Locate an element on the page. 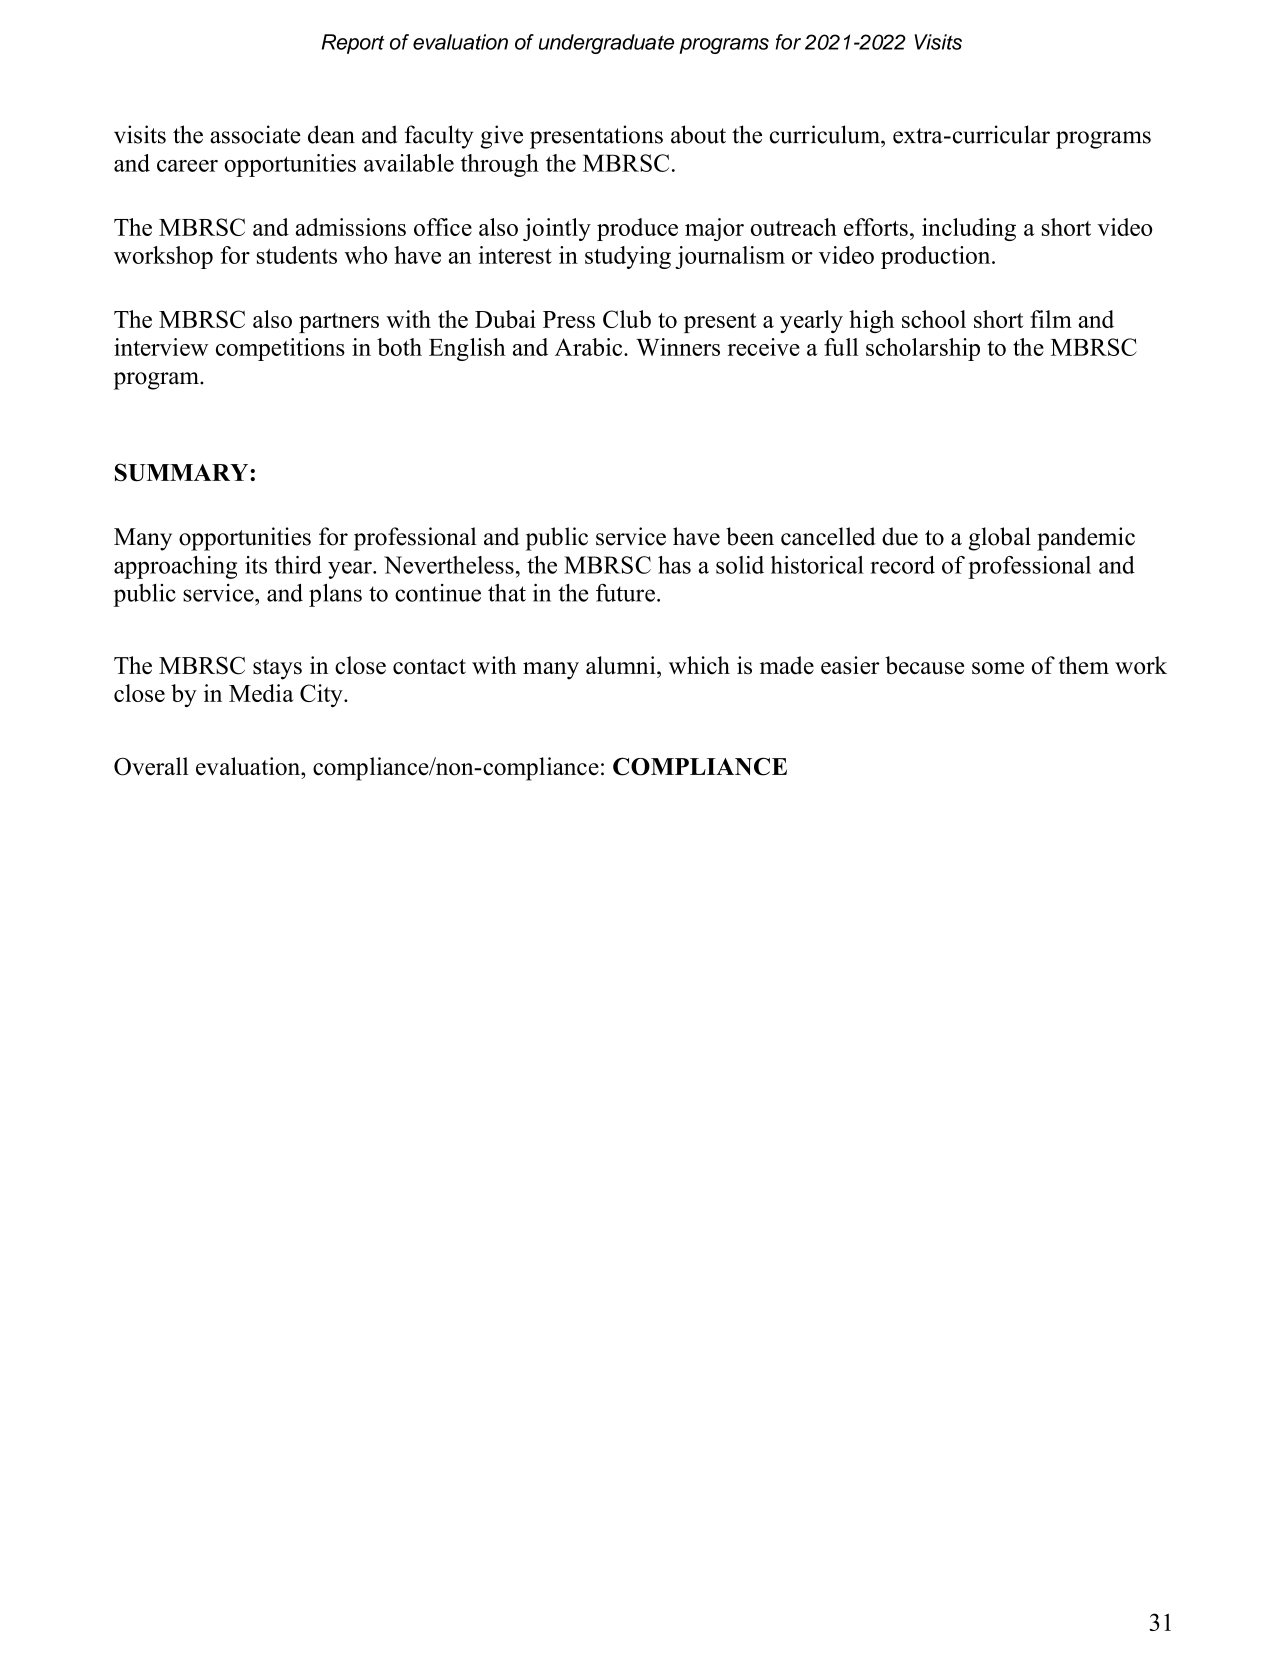 This page has width=1287, height=1666. record is located at coordinates (902, 565).
